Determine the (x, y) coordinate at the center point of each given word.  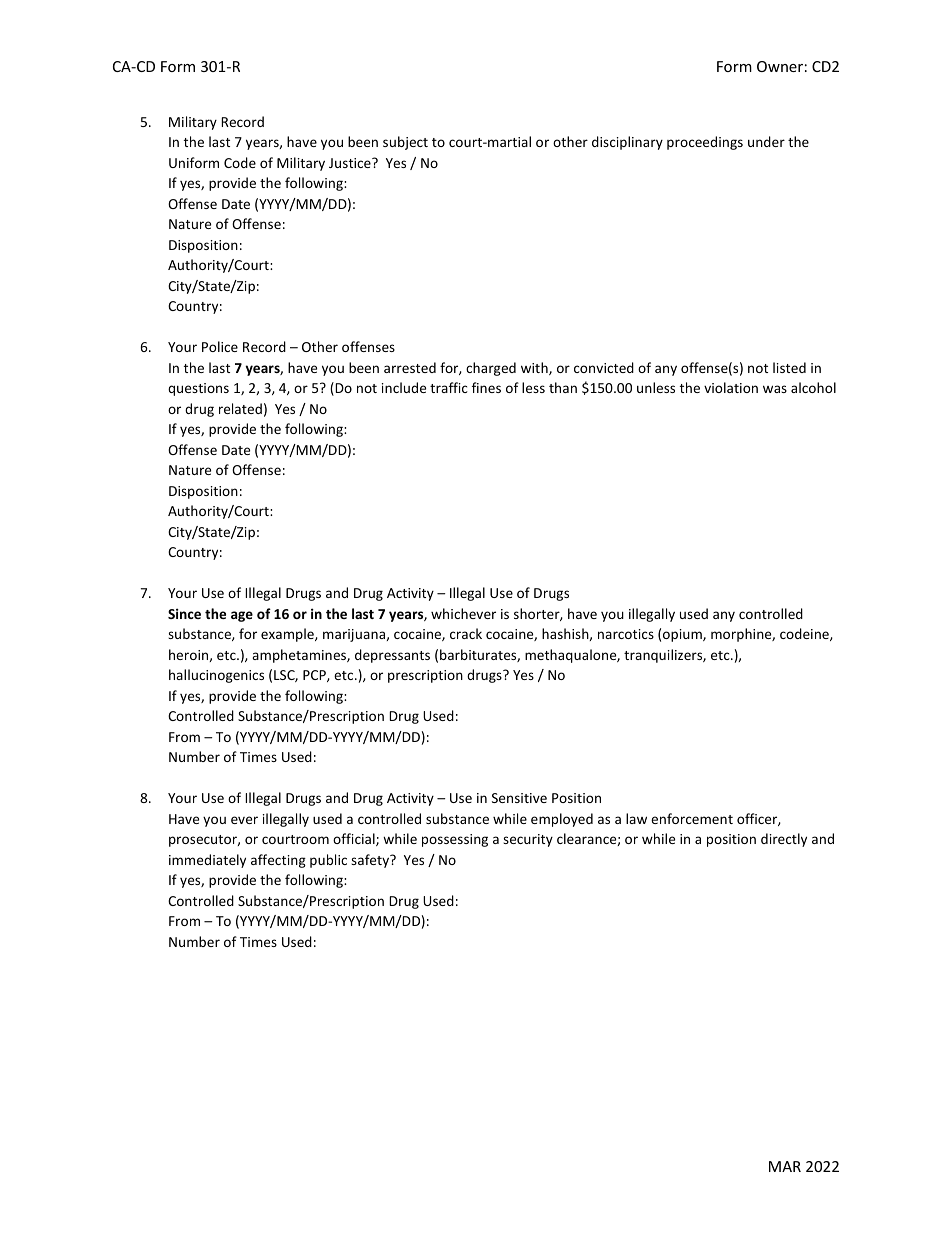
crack (466, 633)
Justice (351, 163)
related (240, 408)
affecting (278, 861)
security (528, 840)
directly (784, 840)
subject (405, 143)
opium (683, 635)
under (766, 141)
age (242, 616)
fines (486, 387)
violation (731, 387)
